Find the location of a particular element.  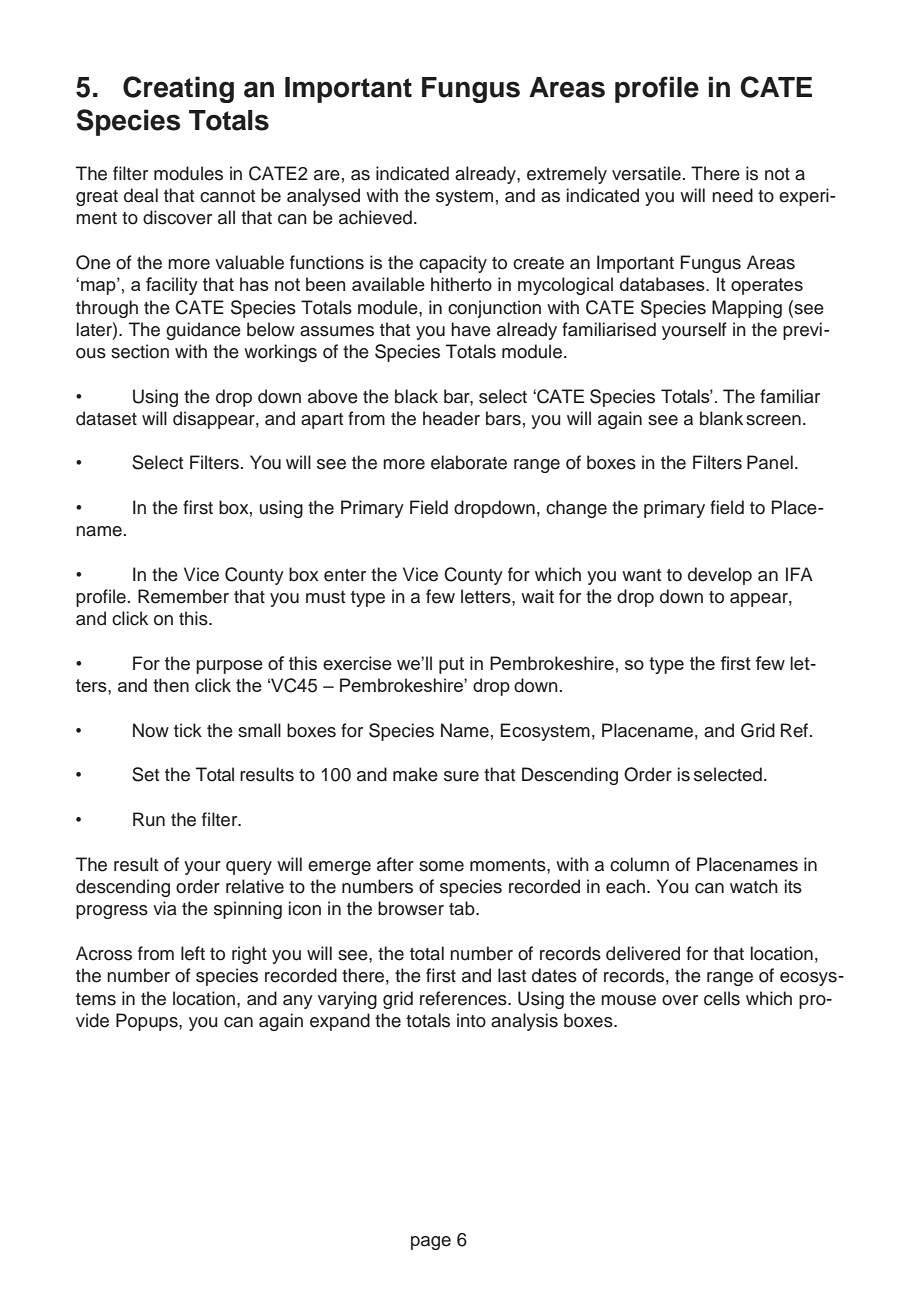

some is located at coordinates (441, 866).
